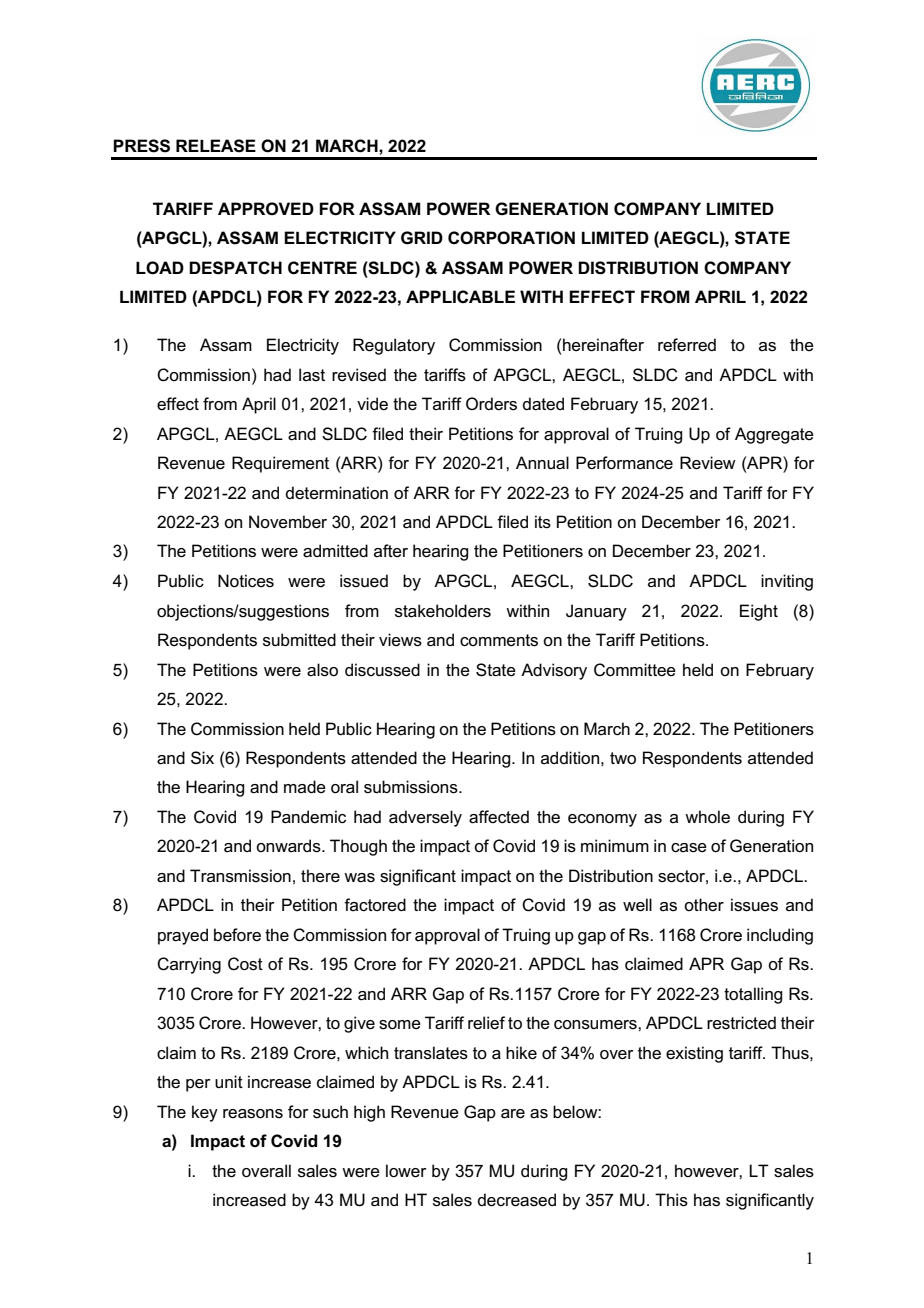 This screenshot has width=924, height=1308. I want to click on key, so click(205, 1113).
